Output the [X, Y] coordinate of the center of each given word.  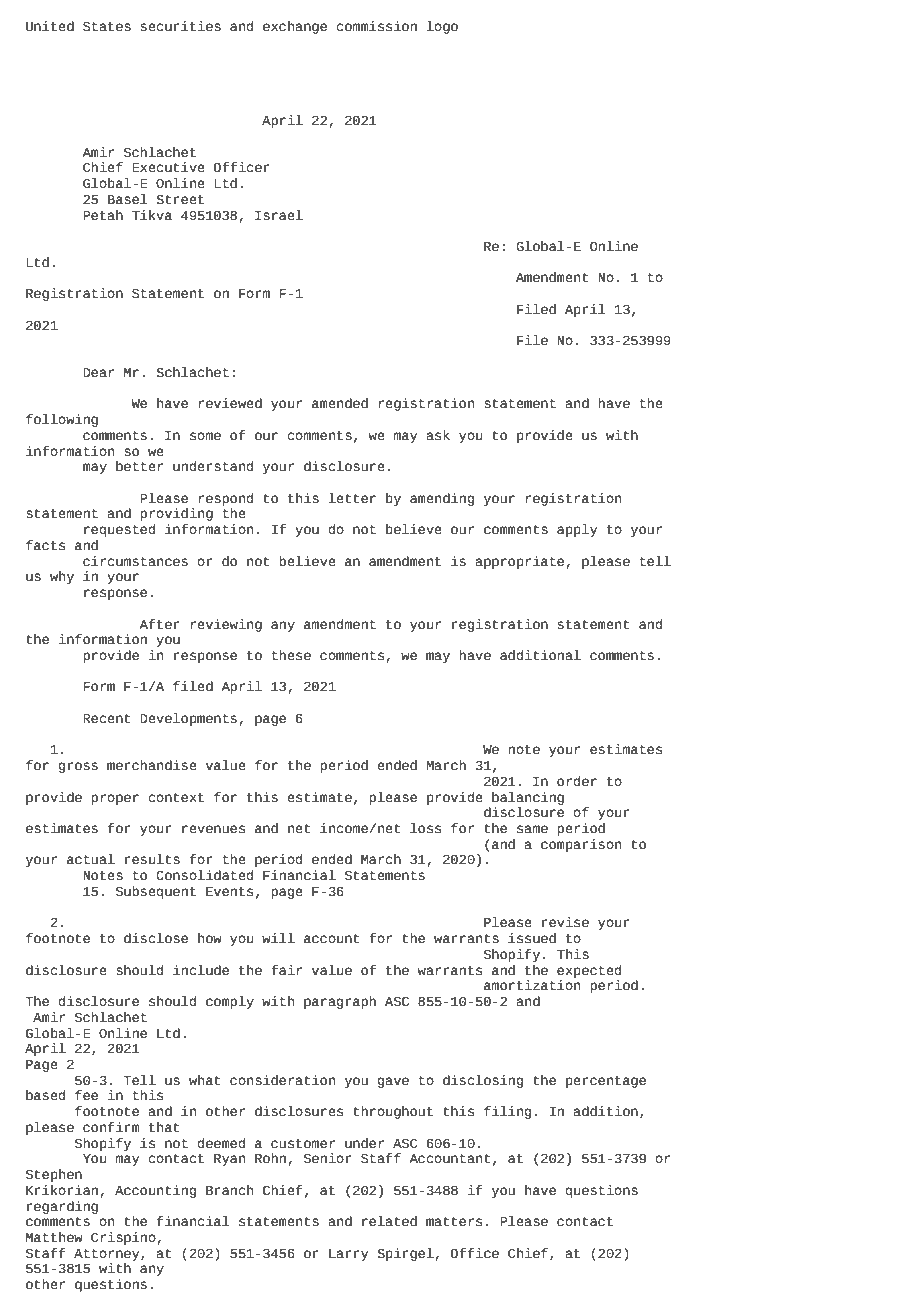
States [107, 27]
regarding [62, 1207]
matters [454, 1222]
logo [442, 27]
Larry [349, 1255]
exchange [295, 27]
